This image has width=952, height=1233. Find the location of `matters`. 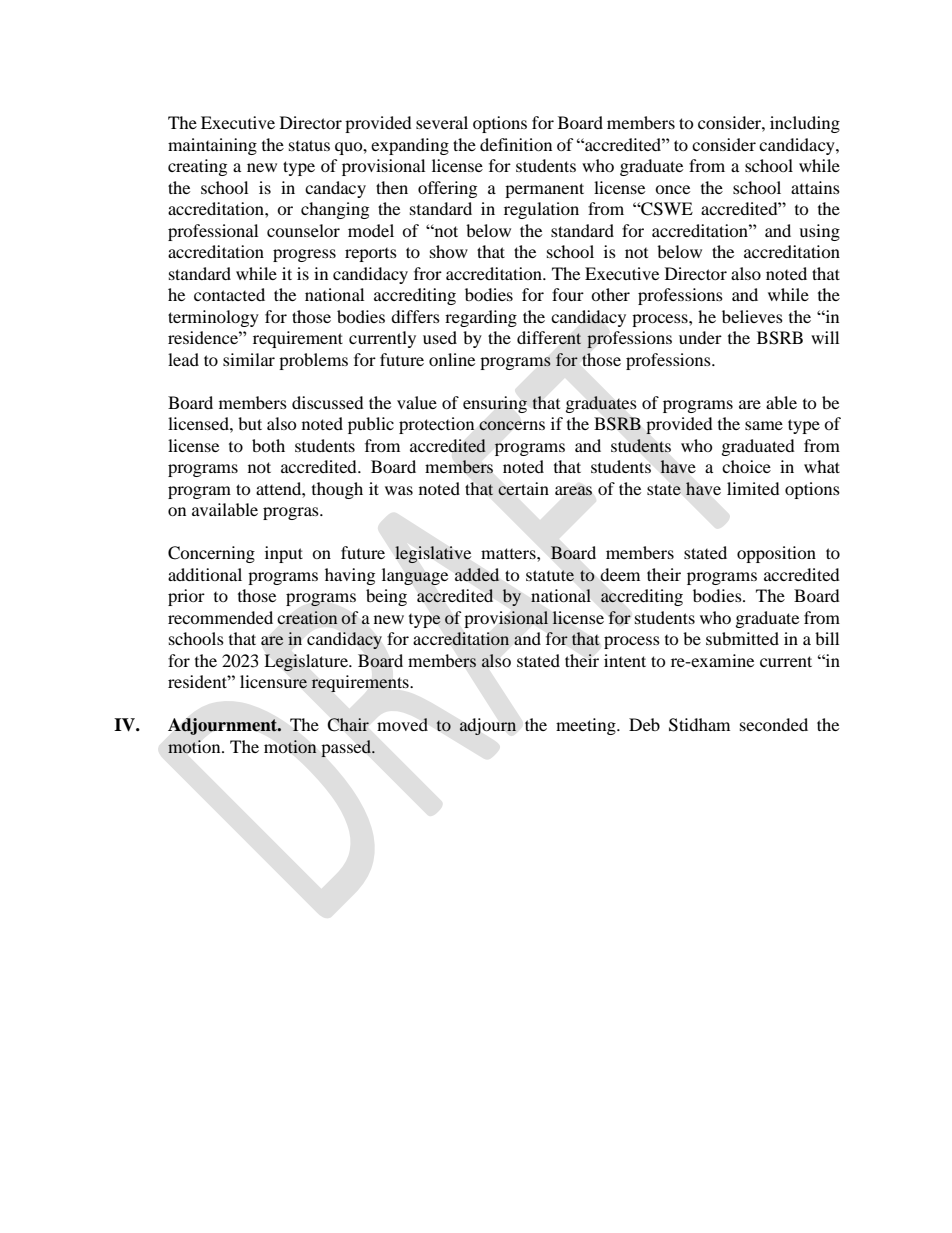

matters is located at coordinates (509, 553).
